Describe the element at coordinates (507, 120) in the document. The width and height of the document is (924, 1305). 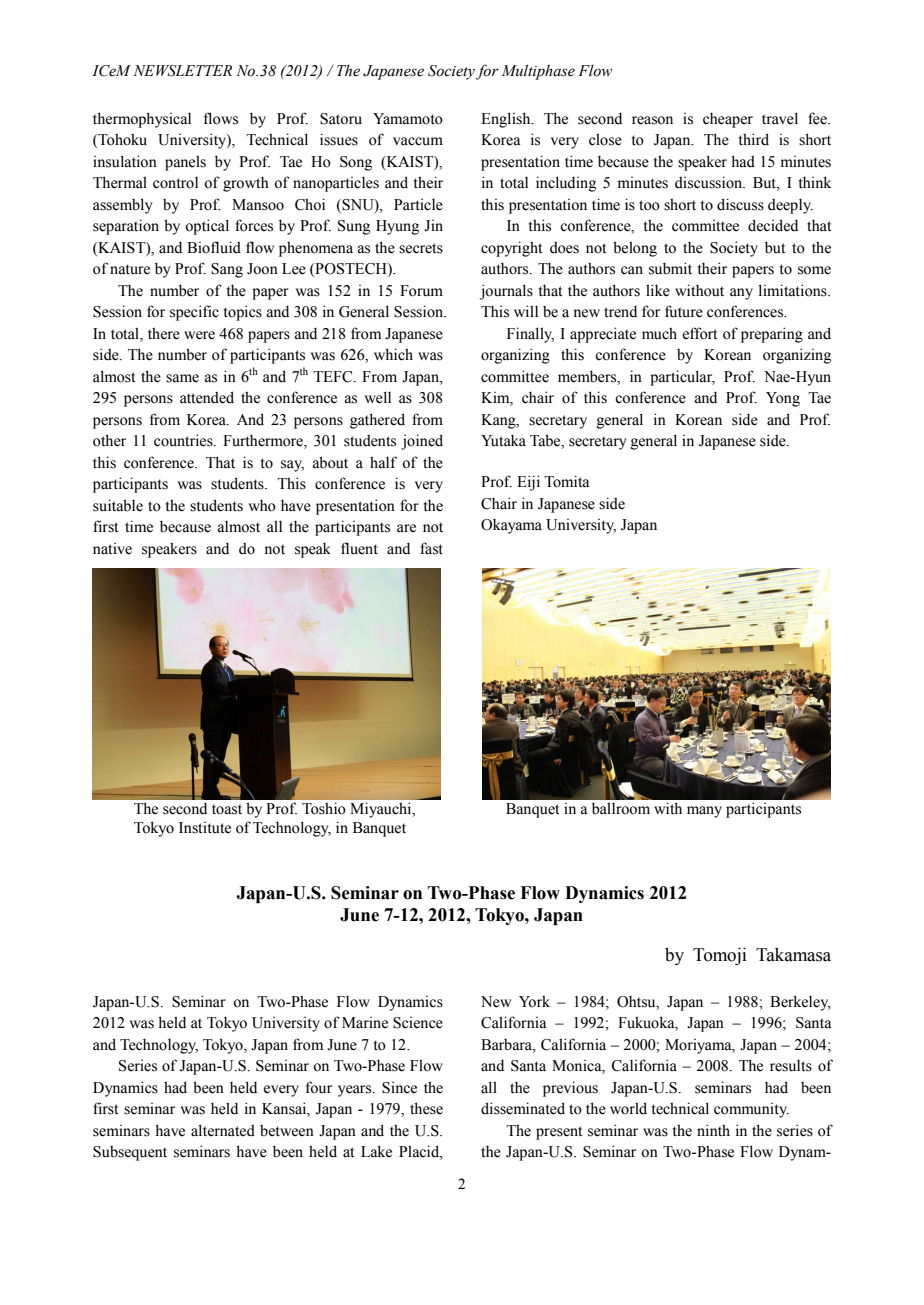
I see `English` at that location.
